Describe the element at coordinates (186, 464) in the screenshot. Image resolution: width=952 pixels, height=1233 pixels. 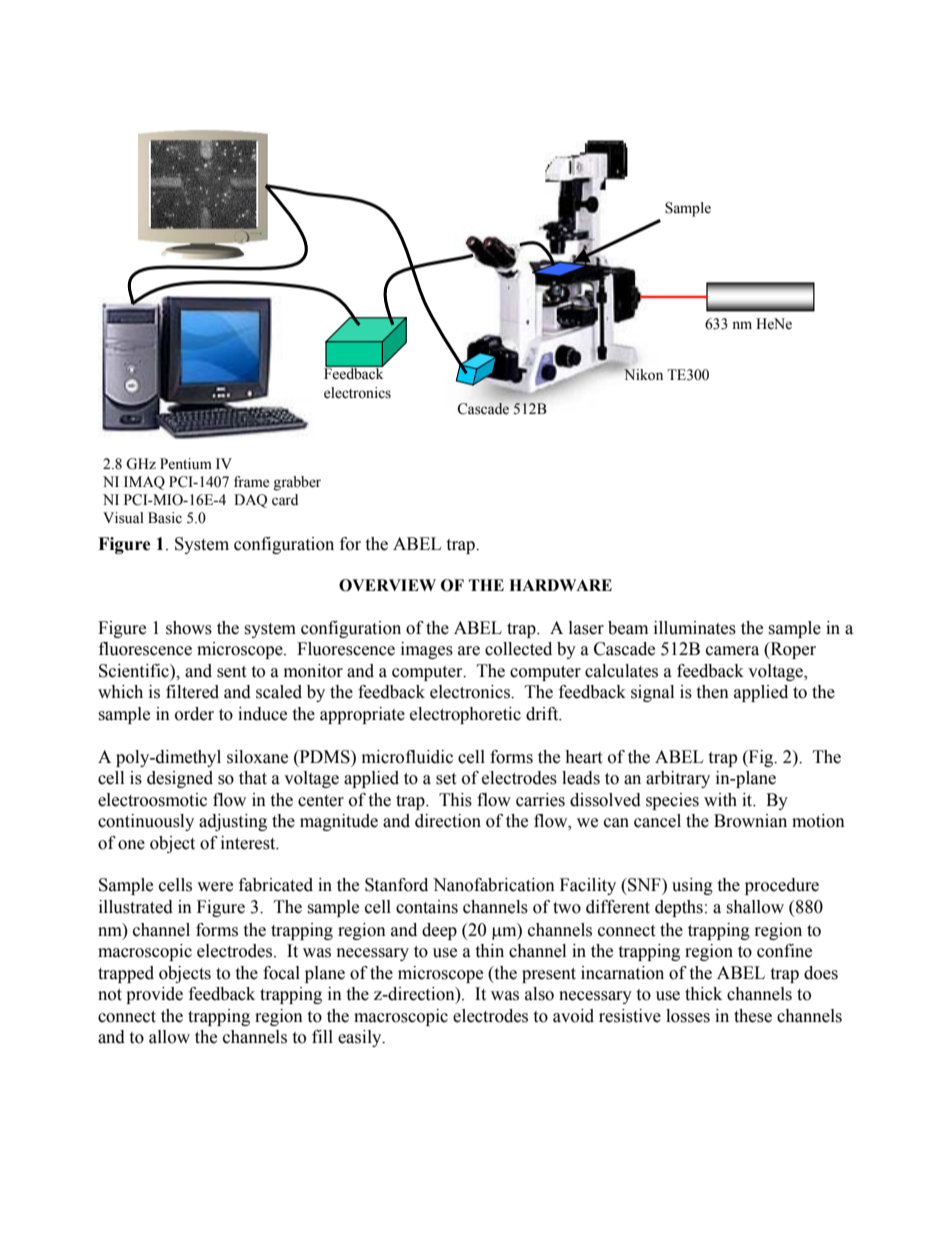
I see `Pentium` at that location.
